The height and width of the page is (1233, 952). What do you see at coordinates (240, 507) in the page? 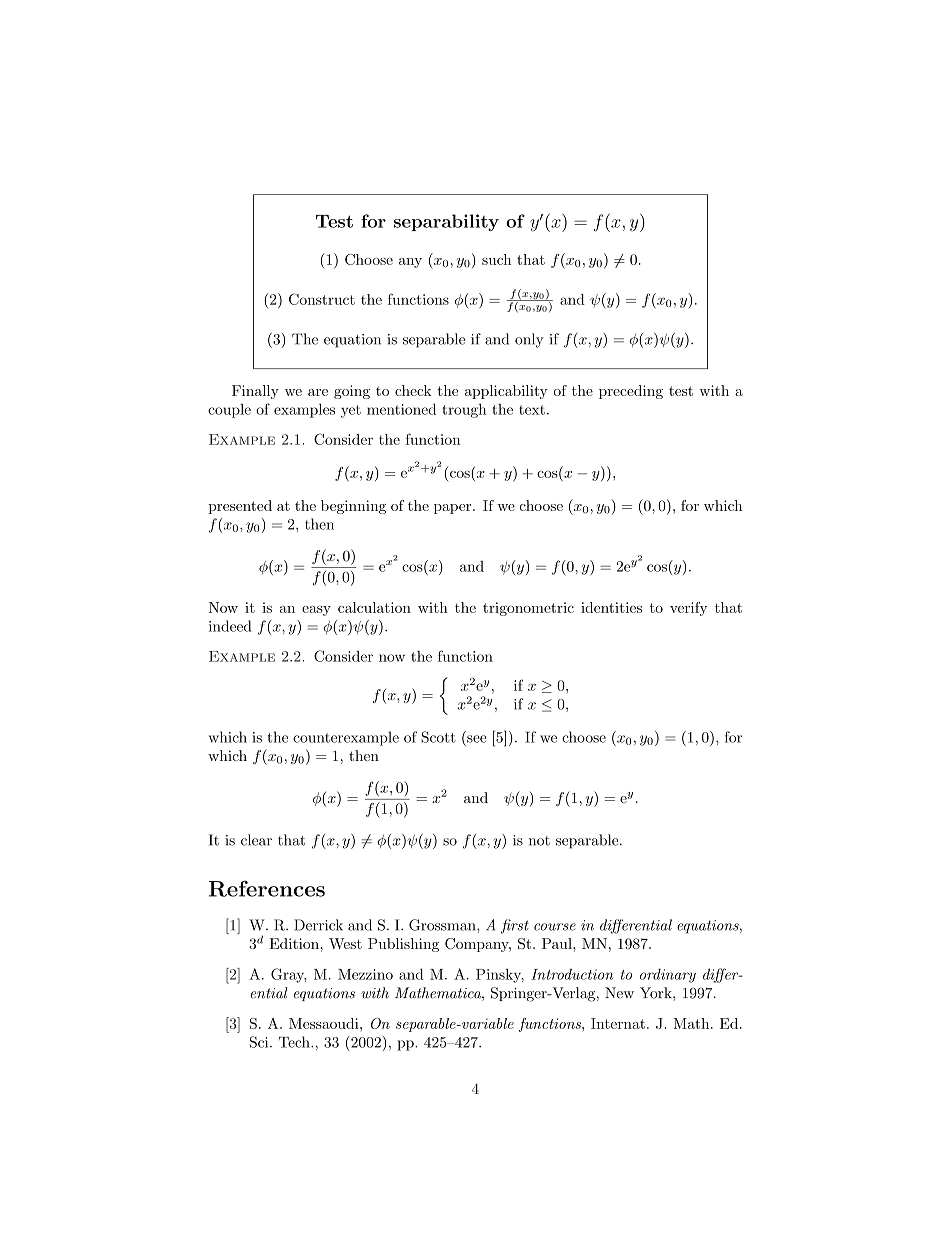
I see `presented` at bounding box center [240, 507].
